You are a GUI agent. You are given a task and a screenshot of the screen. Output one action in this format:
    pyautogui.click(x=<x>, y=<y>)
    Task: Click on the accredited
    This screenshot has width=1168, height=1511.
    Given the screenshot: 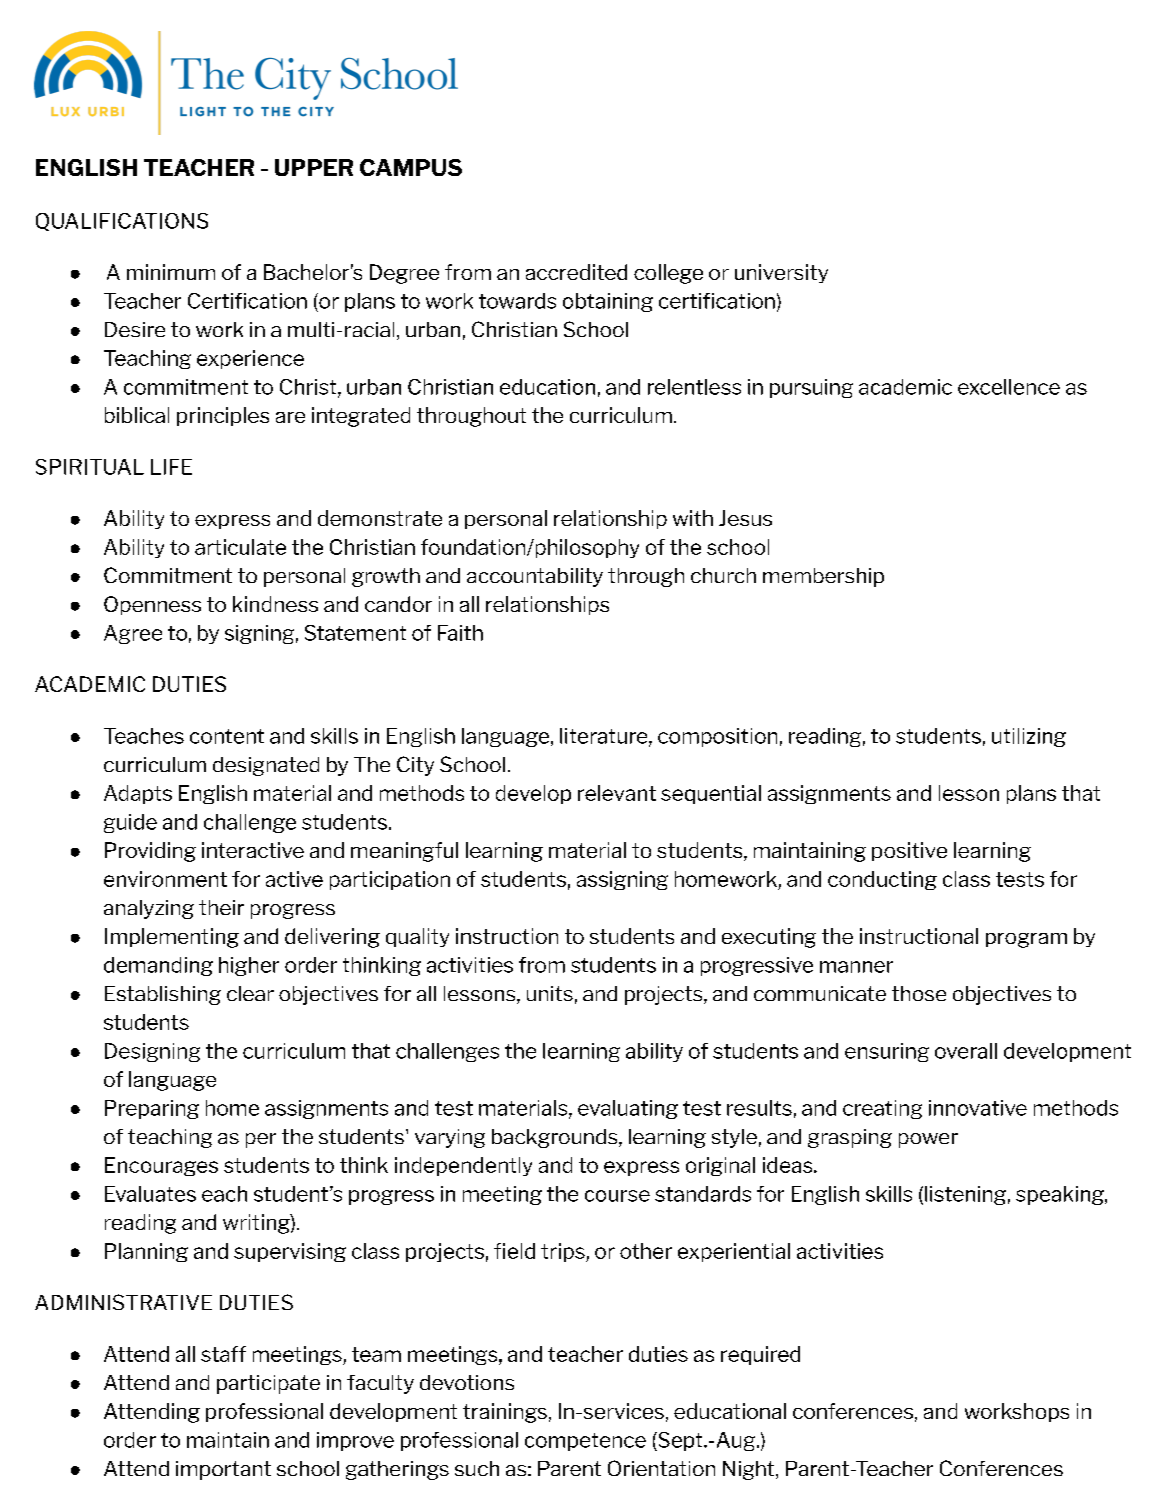 What is the action you would take?
    pyautogui.click(x=576, y=272)
